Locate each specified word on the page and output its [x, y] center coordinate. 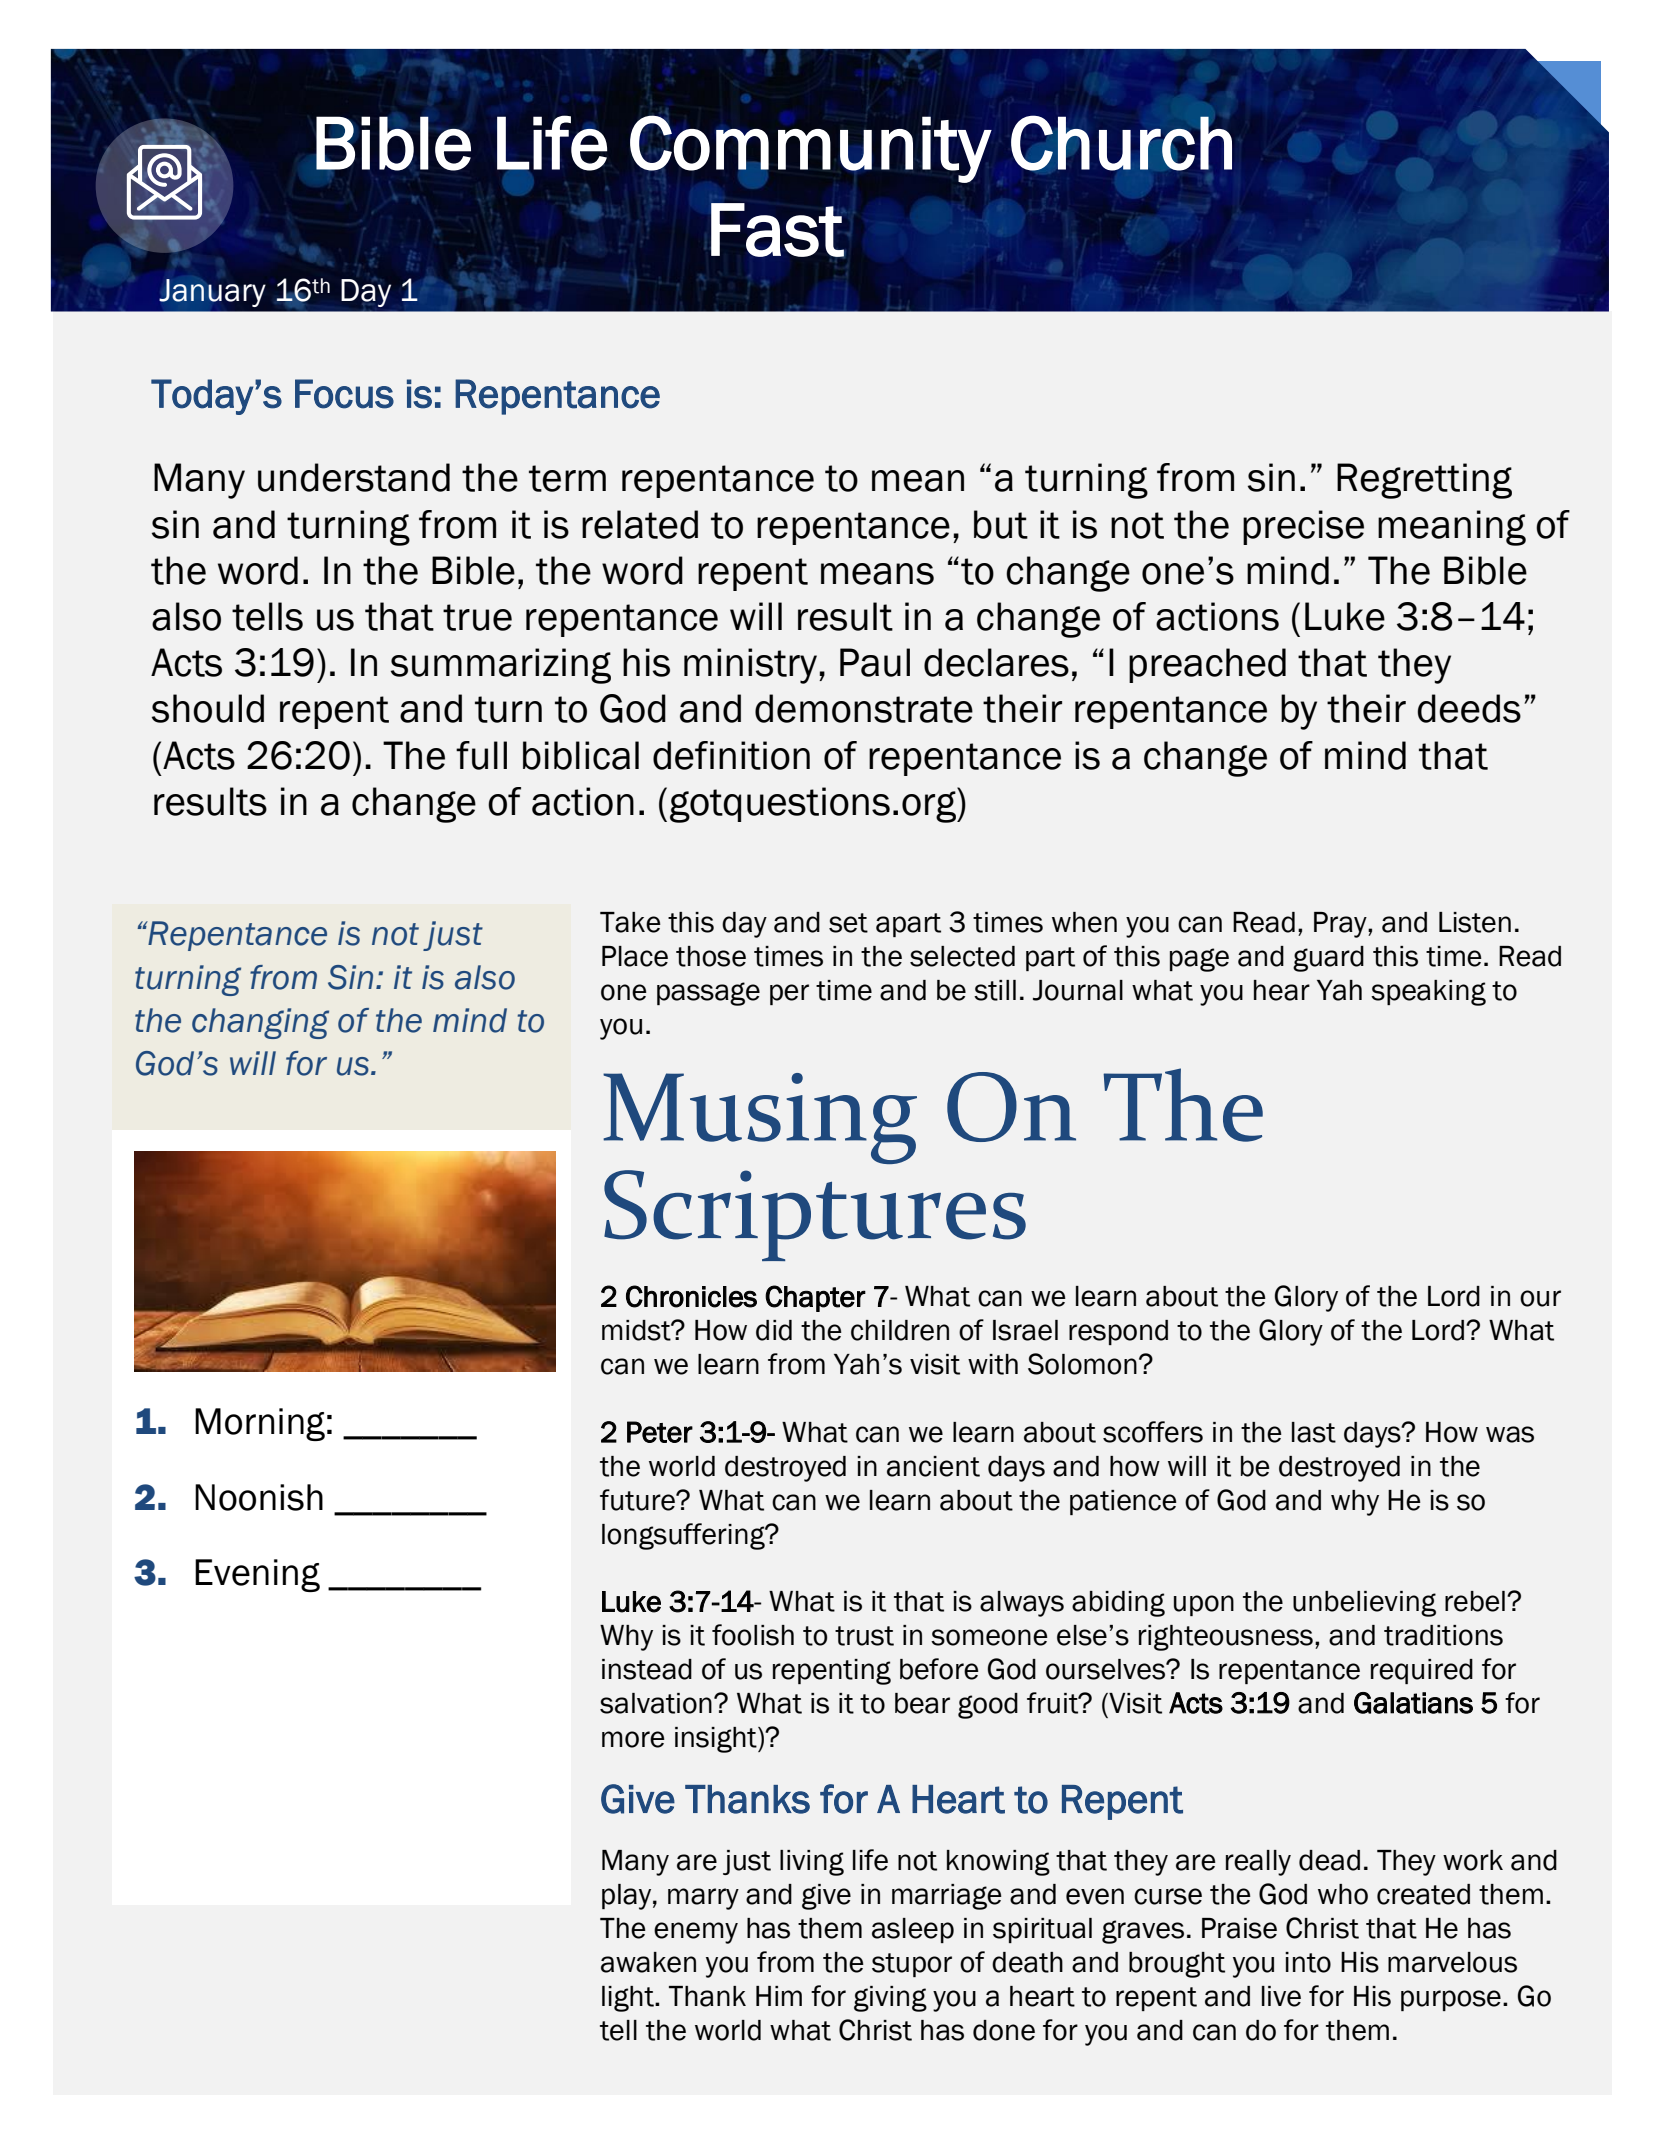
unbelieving [1364, 1604]
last [1314, 1432]
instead [647, 1669]
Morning [260, 1424]
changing [260, 1023]
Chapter [815, 1298]
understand [354, 477]
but [1001, 524]
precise [1303, 527]
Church [1121, 143]
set [848, 923]
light [629, 1999]
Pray [1341, 925]
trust [864, 1636]
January [212, 293]
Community [811, 148]
